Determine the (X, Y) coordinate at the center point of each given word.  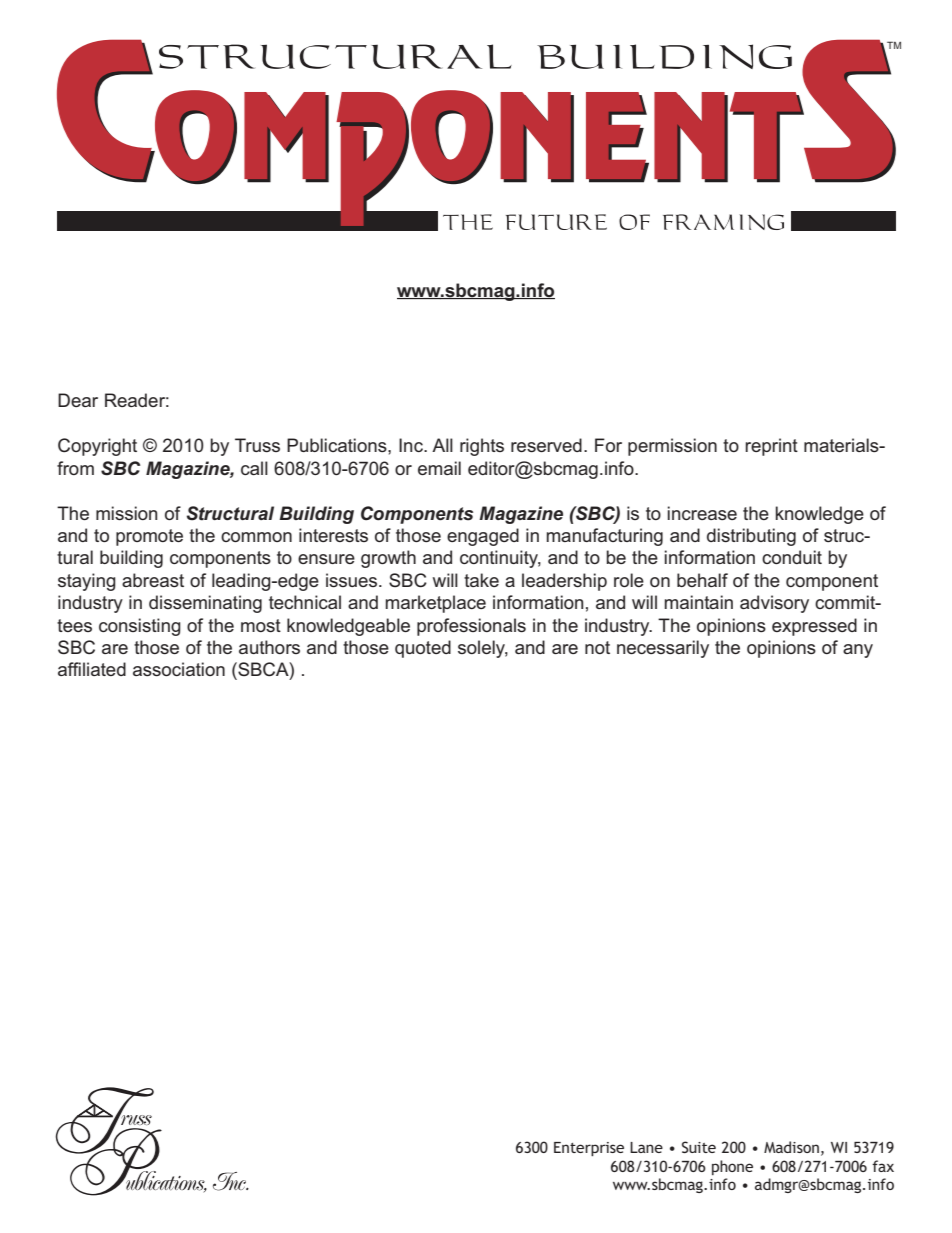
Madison (791, 1147)
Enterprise (589, 1149)
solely (483, 649)
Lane (646, 1147)
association (179, 669)
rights (482, 447)
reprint (771, 447)
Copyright (97, 447)
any (858, 651)
